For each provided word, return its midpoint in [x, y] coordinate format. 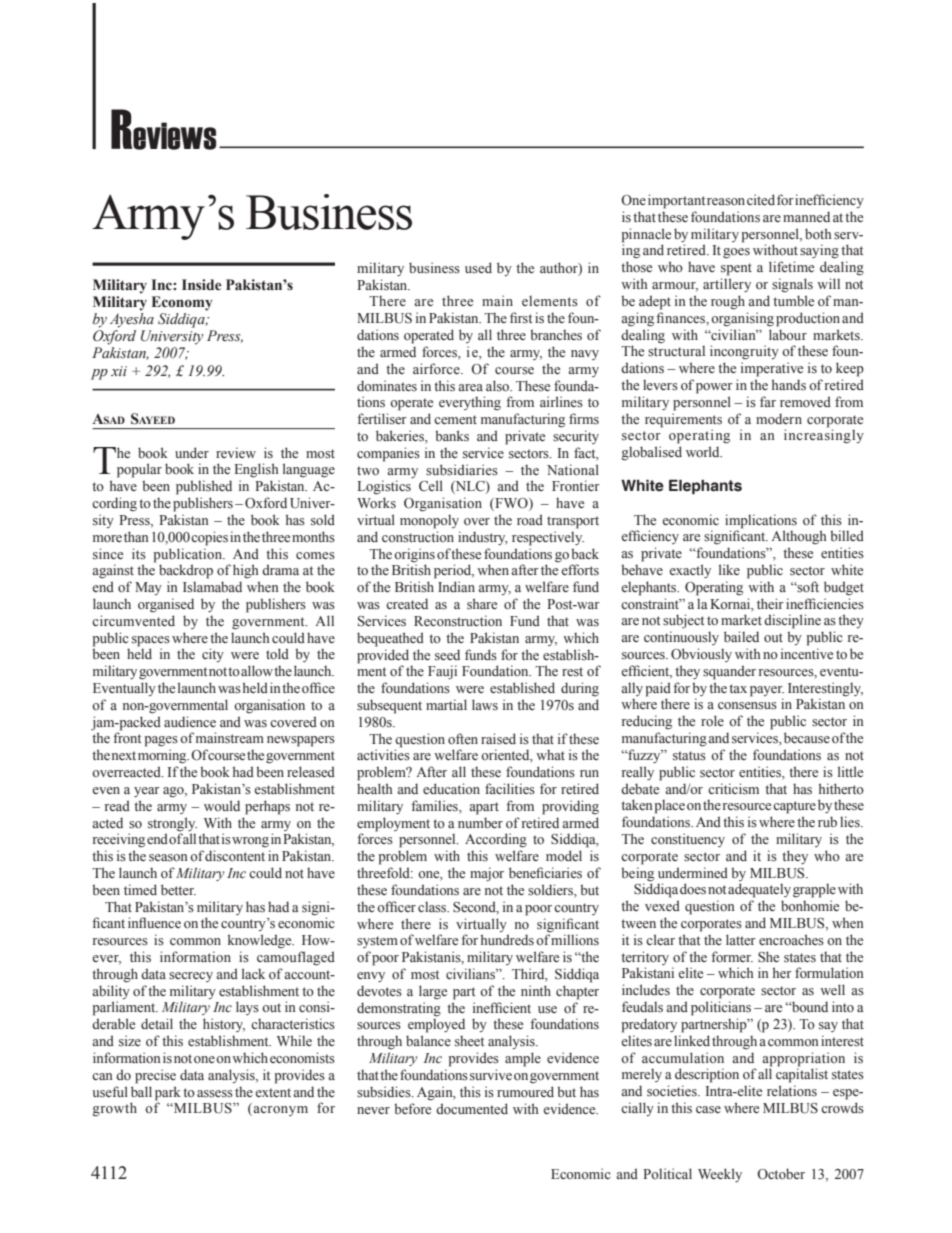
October [781, 1174]
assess [215, 1093]
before [412, 1109]
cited [761, 199]
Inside [202, 285]
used [478, 267]
